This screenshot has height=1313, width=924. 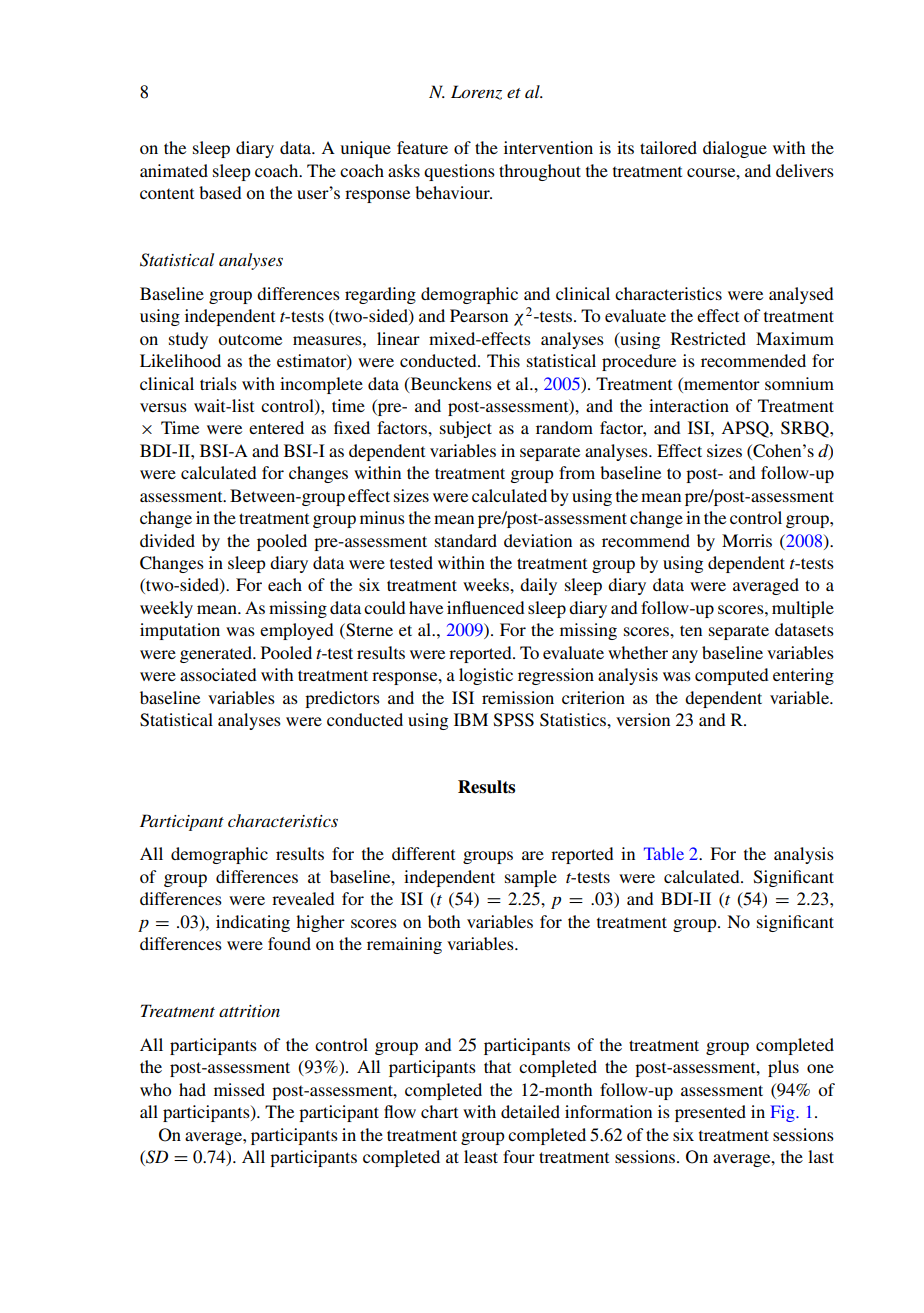 I want to click on generated, so click(x=217, y=654).
